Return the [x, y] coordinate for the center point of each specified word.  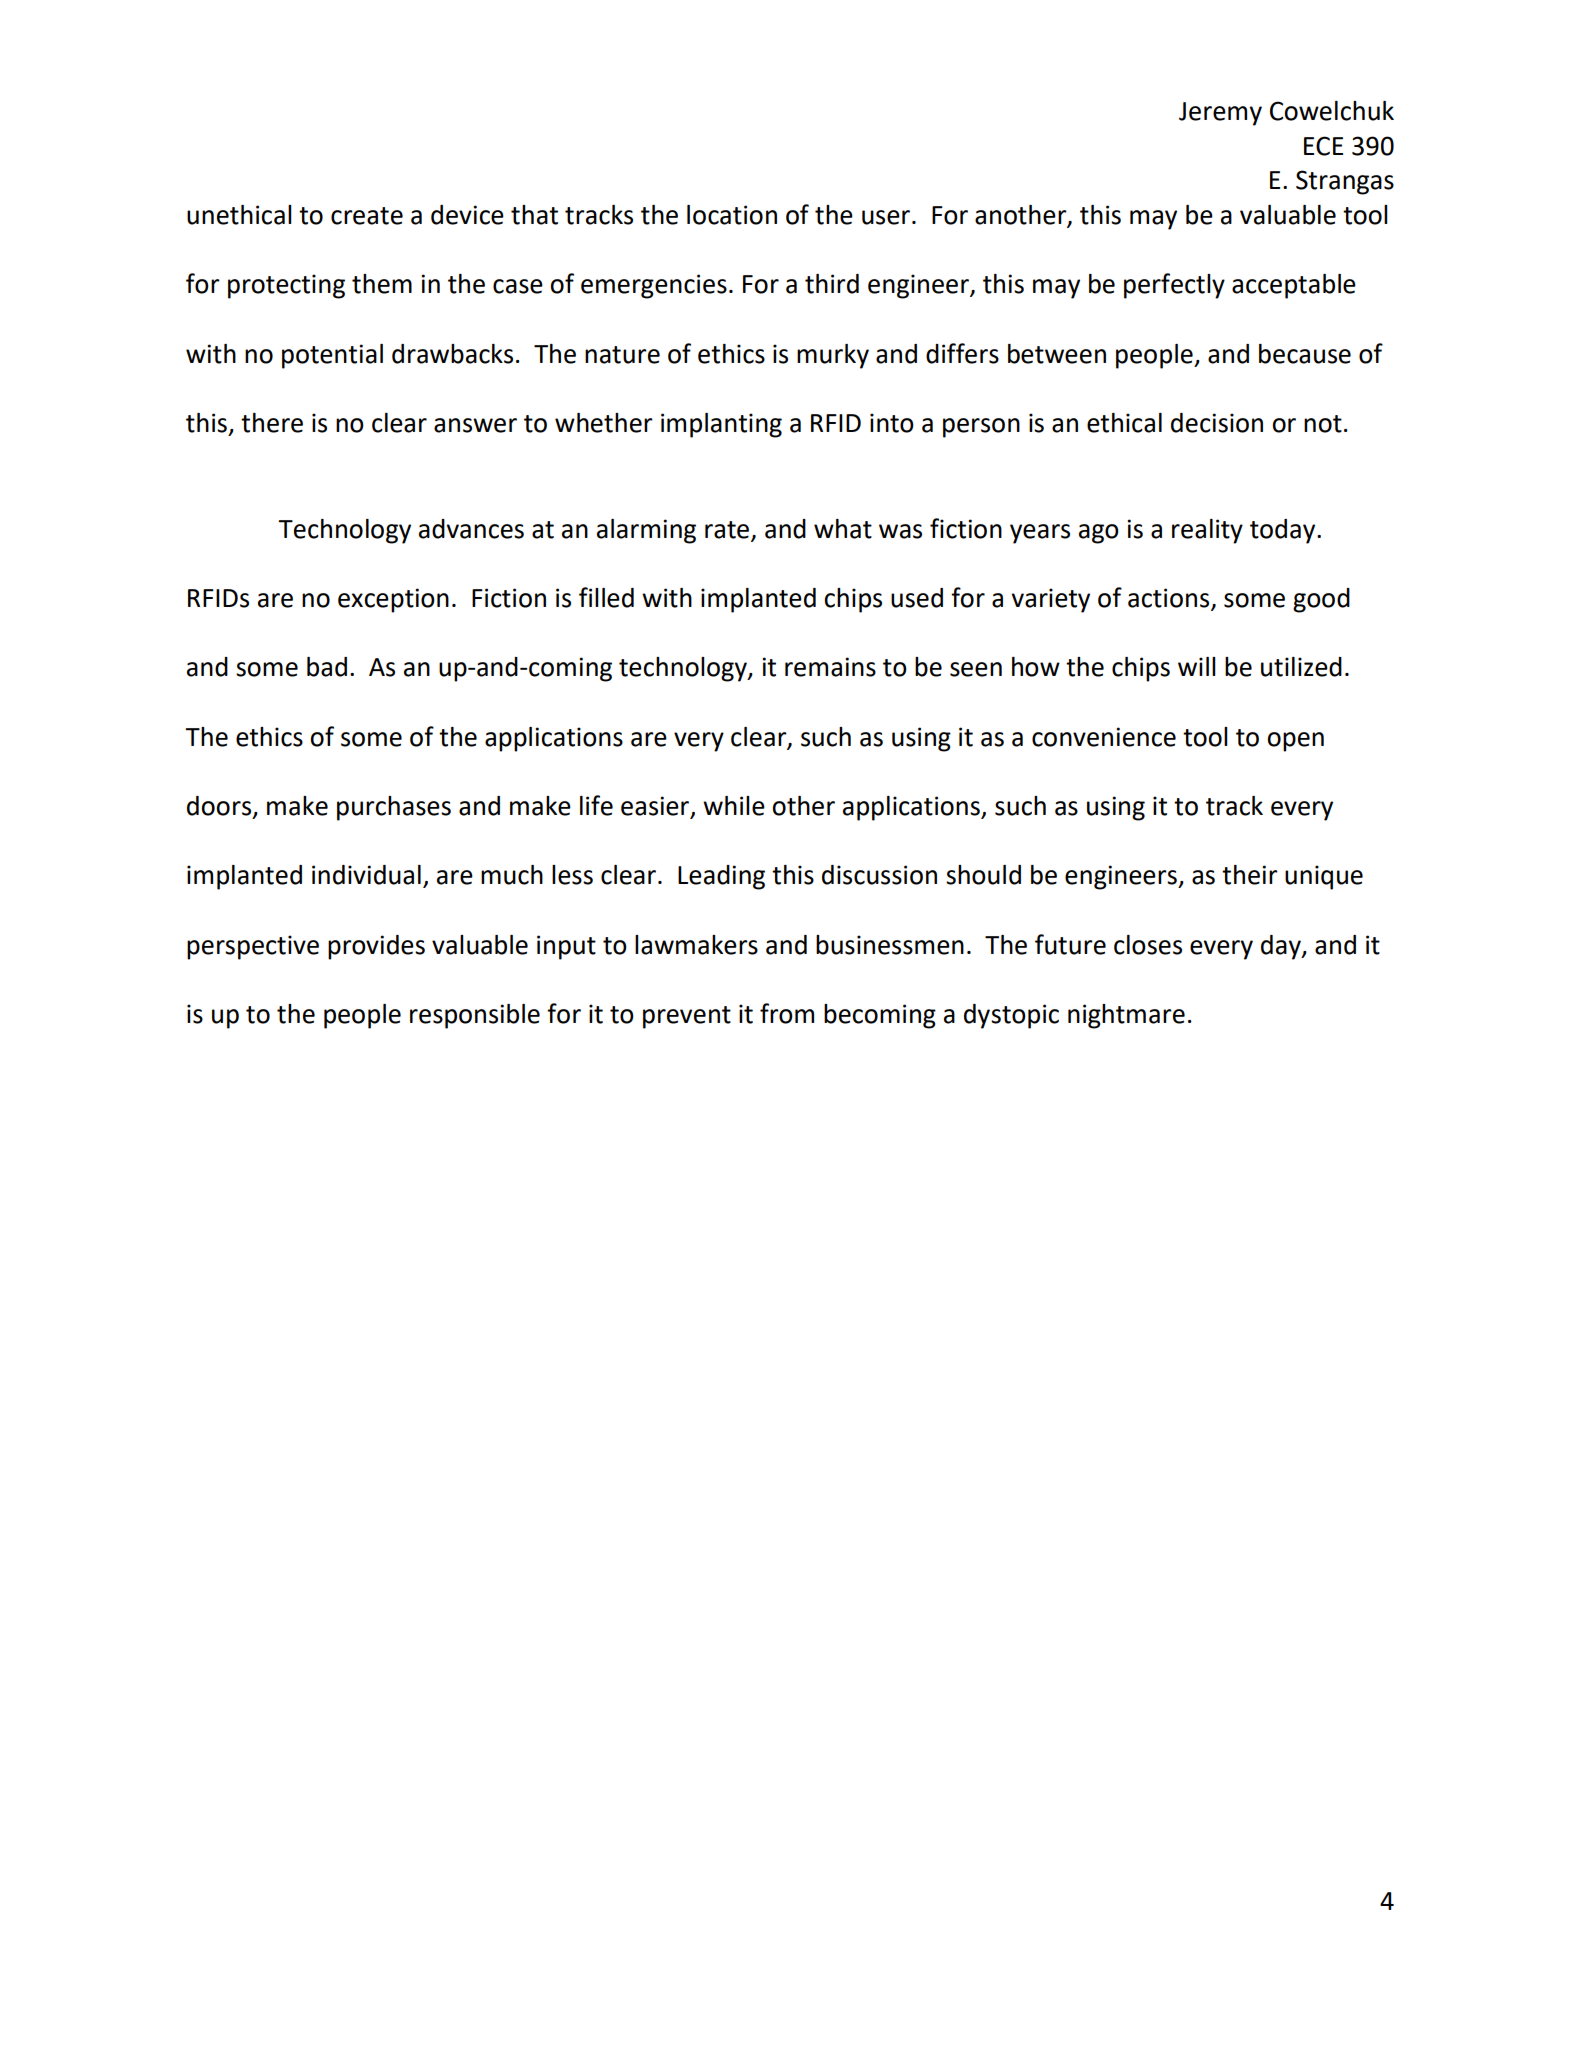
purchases [394, 808]
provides [376, 947]
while [734, 806]
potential [332, 356]
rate [727, 530]
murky [833, 356]
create [367, 216]
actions [1168, 598]
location [732, 215]
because [1305, 354]
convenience [1104, 737]
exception [393, 600]
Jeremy [1220, 114]
